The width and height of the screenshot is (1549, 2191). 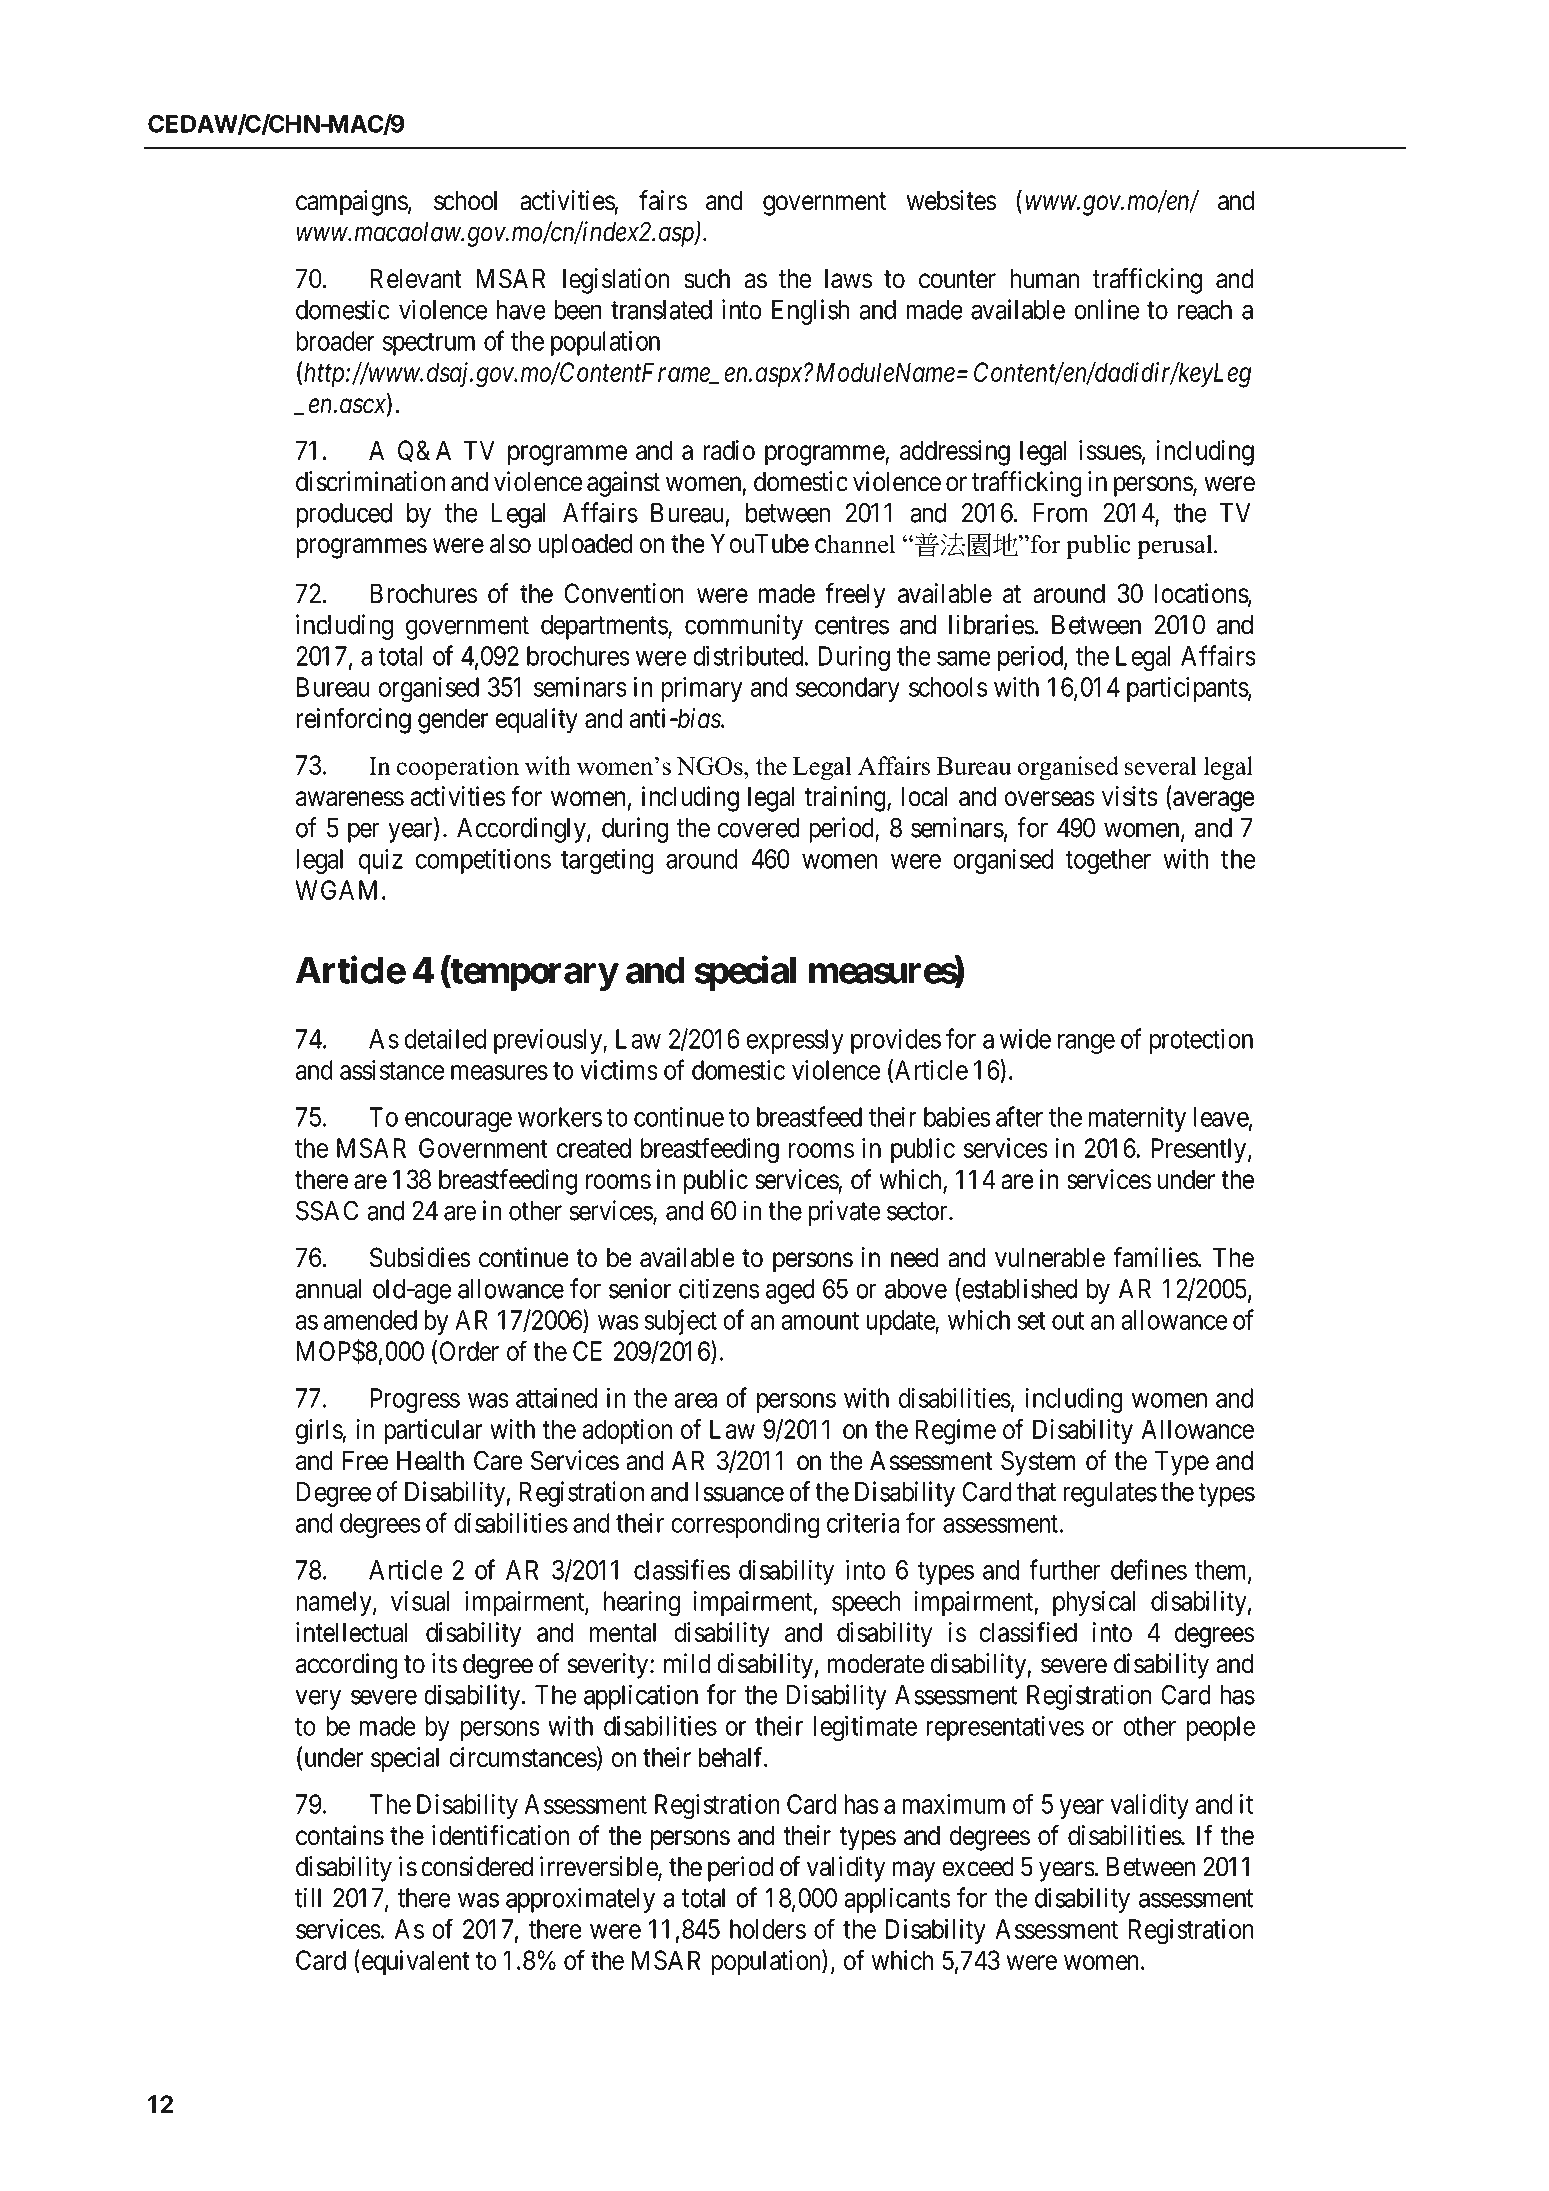 What do you see at coordinates (707, 279) in the screenshot?
I see `such` at bounding box center [707, 279].
